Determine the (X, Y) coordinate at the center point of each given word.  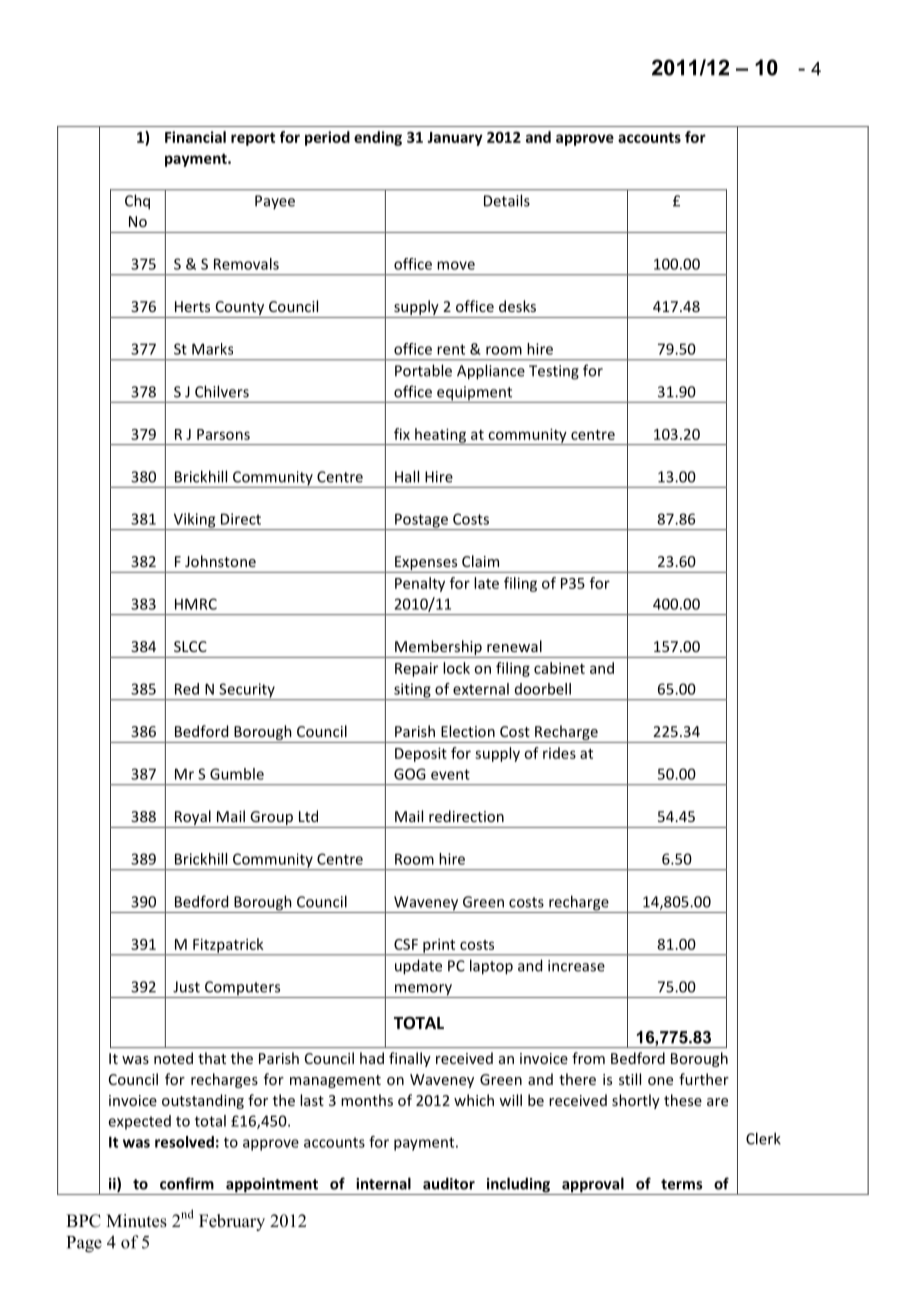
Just (186, 987)
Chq (137, 202)
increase (576, 966)
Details (507, 200)
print (439, 946)
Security (247, 691)
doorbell (543, 689)
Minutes (136, 1221)
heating (440, 436)
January (455, 139)
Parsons (223, 434)
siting (412, 691)
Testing (554, 372)
